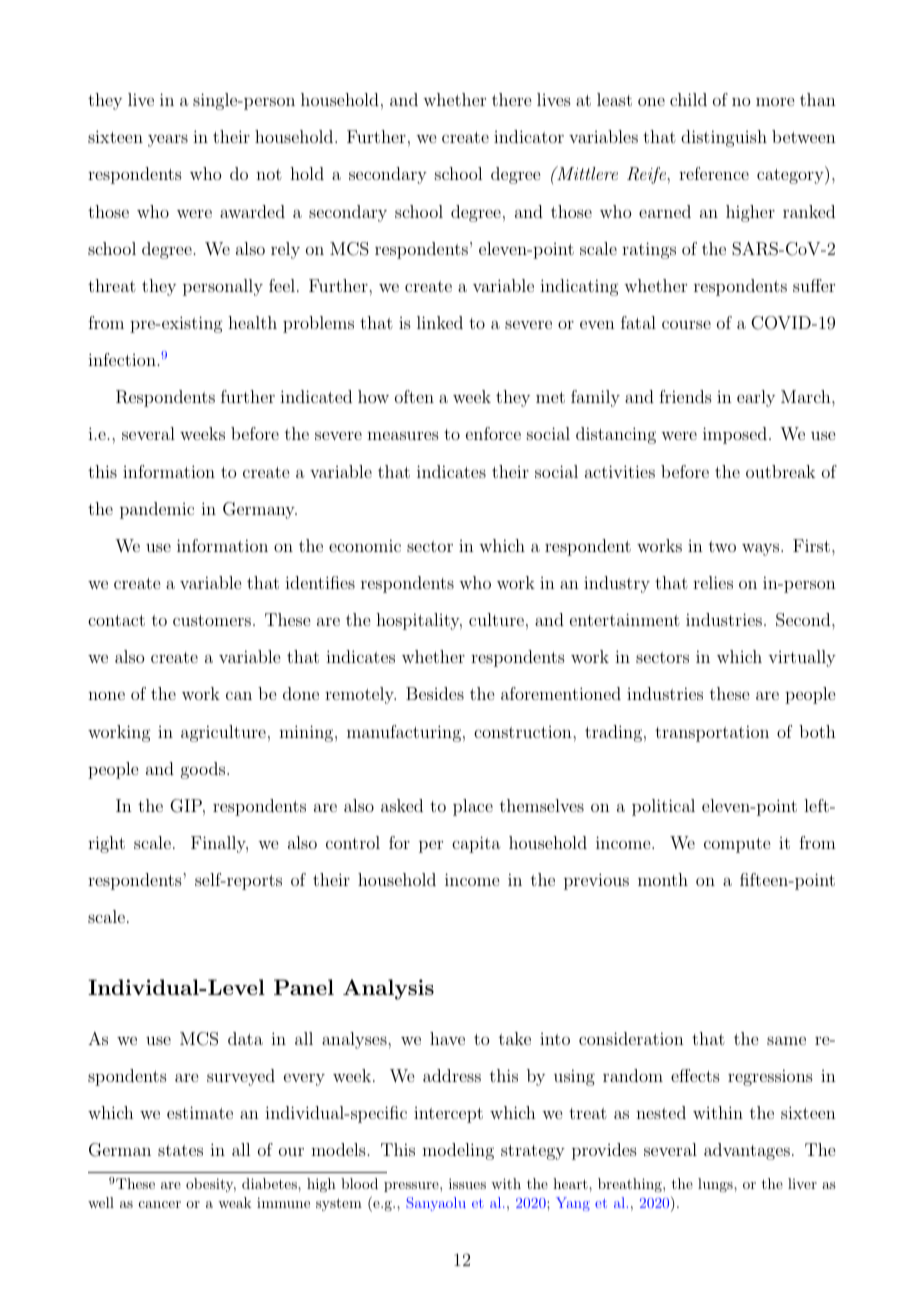 This screenshot has width=924, height=1308. What do you see at coordinates (724, 138) in the screenshot?
I see `distinguish` at bounding box center [724, 138].
